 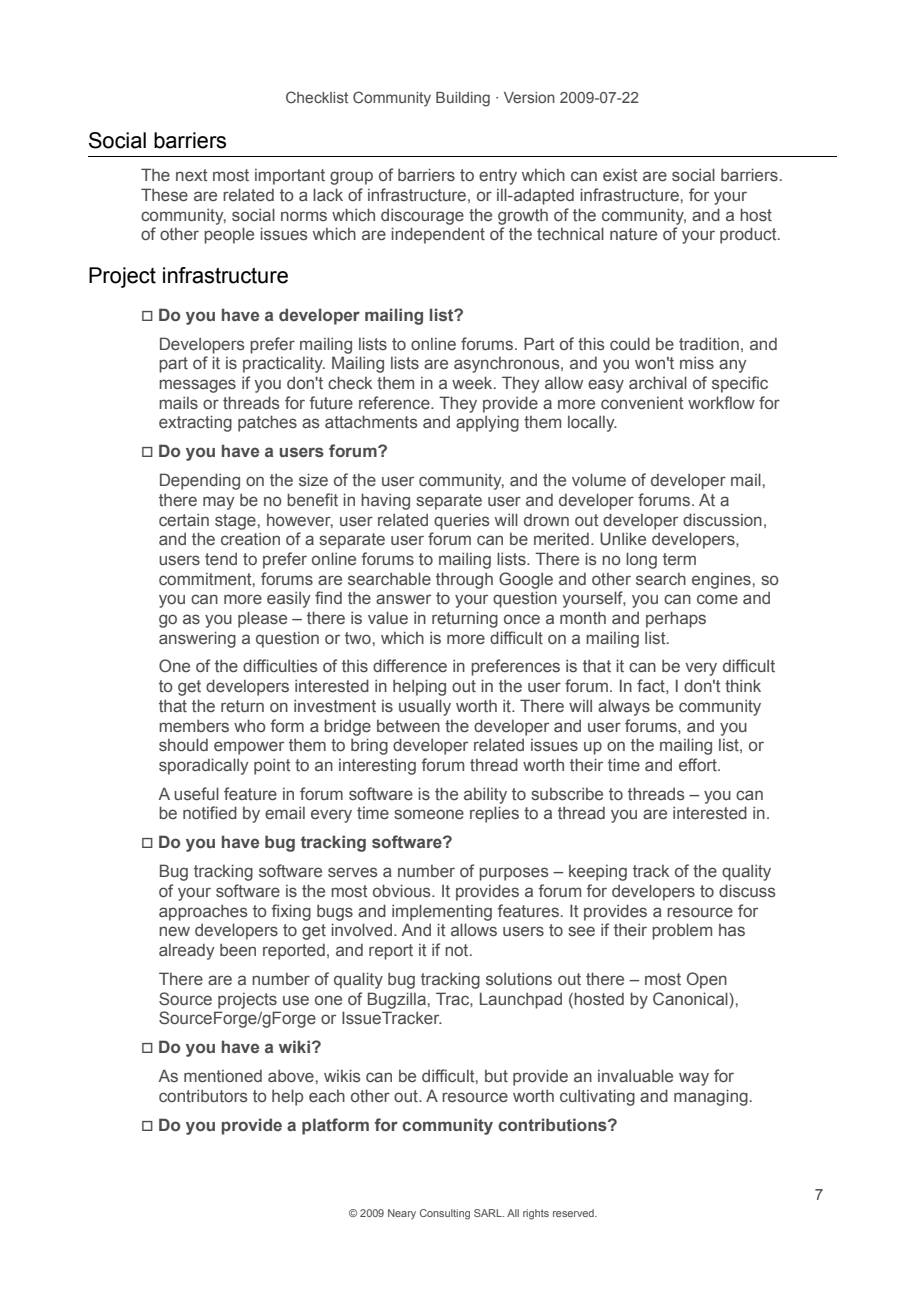 I want to click on managing, so click(x=711, y=1097).
